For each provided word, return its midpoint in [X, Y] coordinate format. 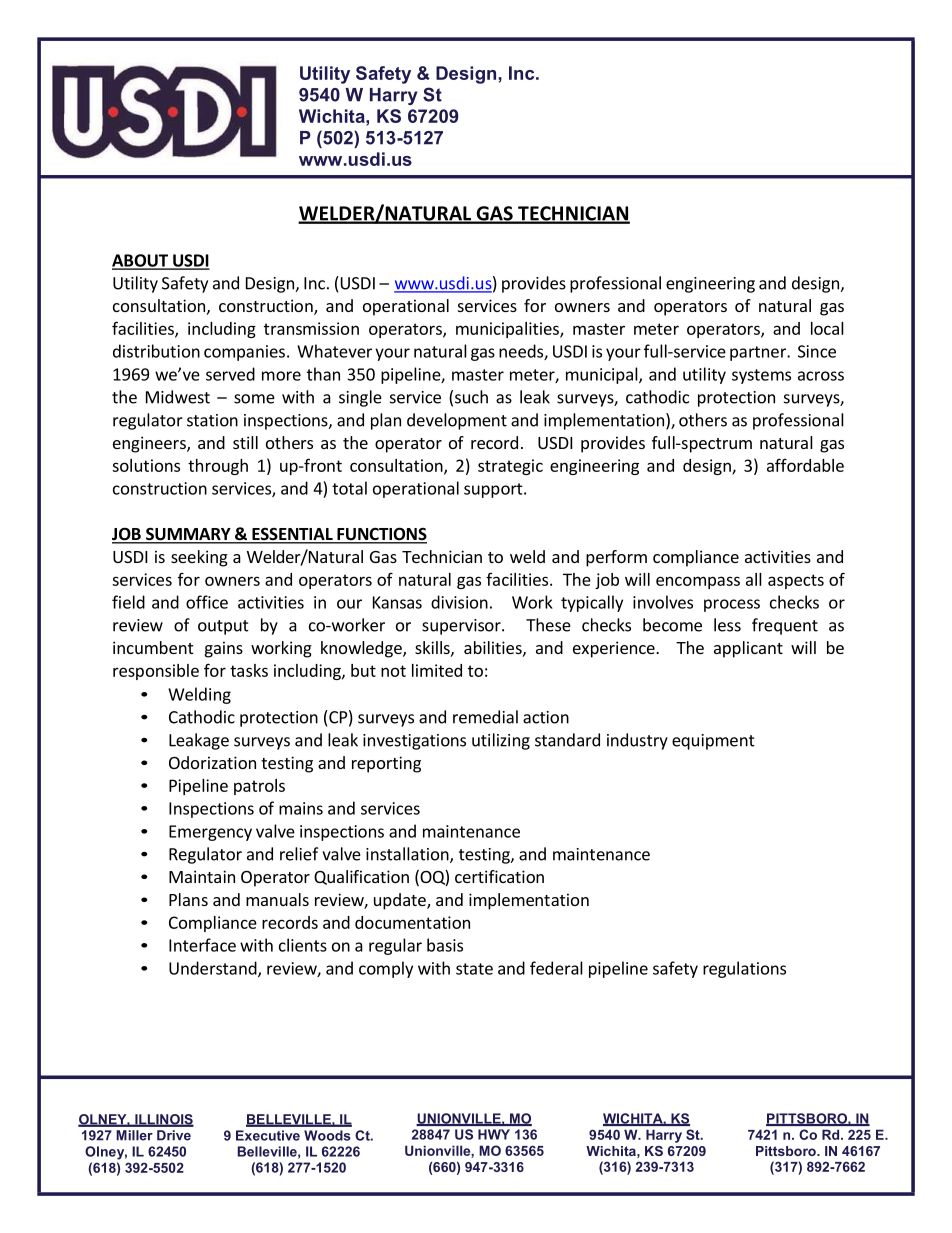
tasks [249, 670]
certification [499, 876]
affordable [805, 465]
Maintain [202, 876]
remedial [485, 717]
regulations [744, 969]
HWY [494, 1134]
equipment [713, 742]
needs [522, 352]
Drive [174, 1135]
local [827, 328]
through [218, 467]
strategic [510, 467]
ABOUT [141, 261]
